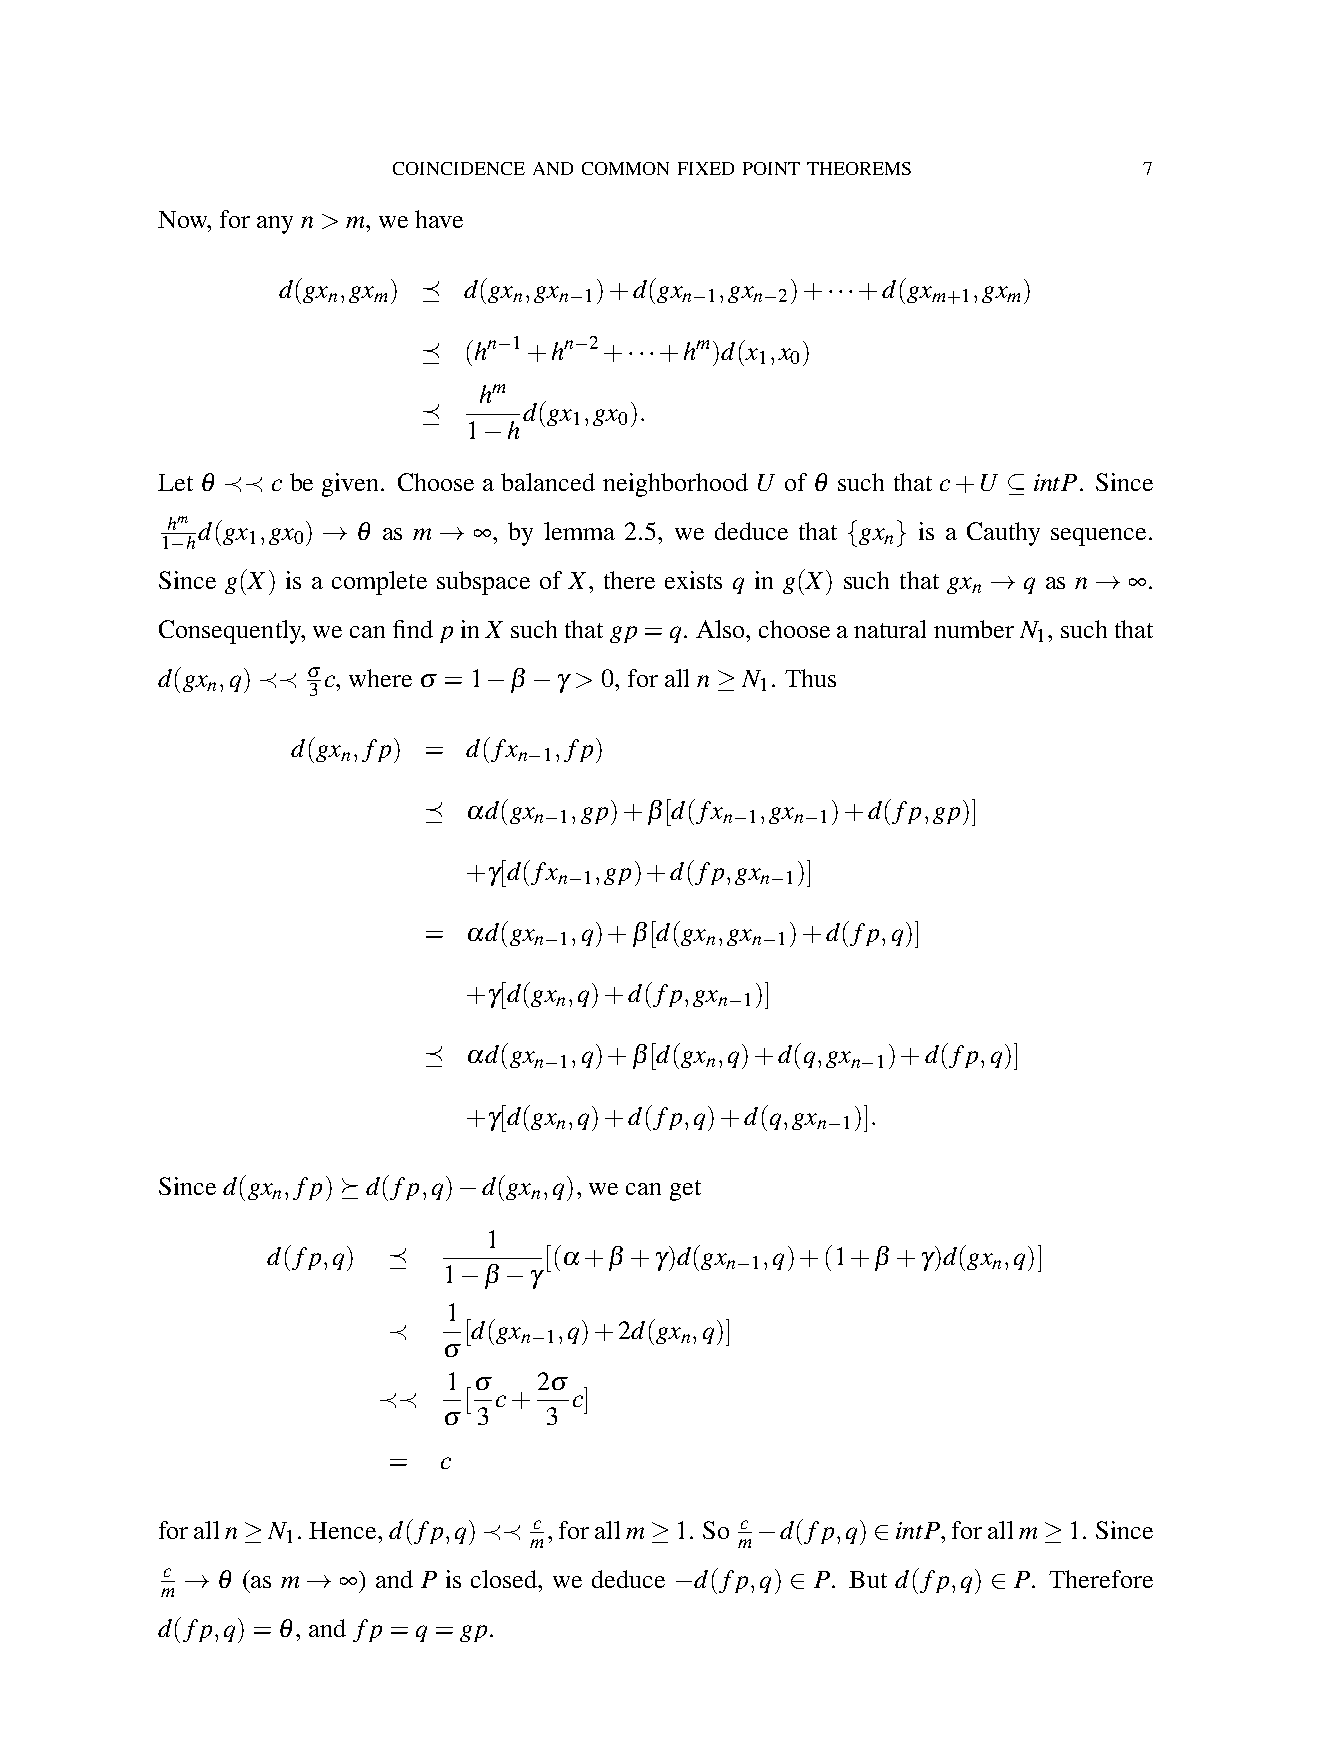 This document has width=1343, height=1738. What do you see at coordinates (868, 1579) in the document?
I see `But` at bounding box center [868, 1579].
